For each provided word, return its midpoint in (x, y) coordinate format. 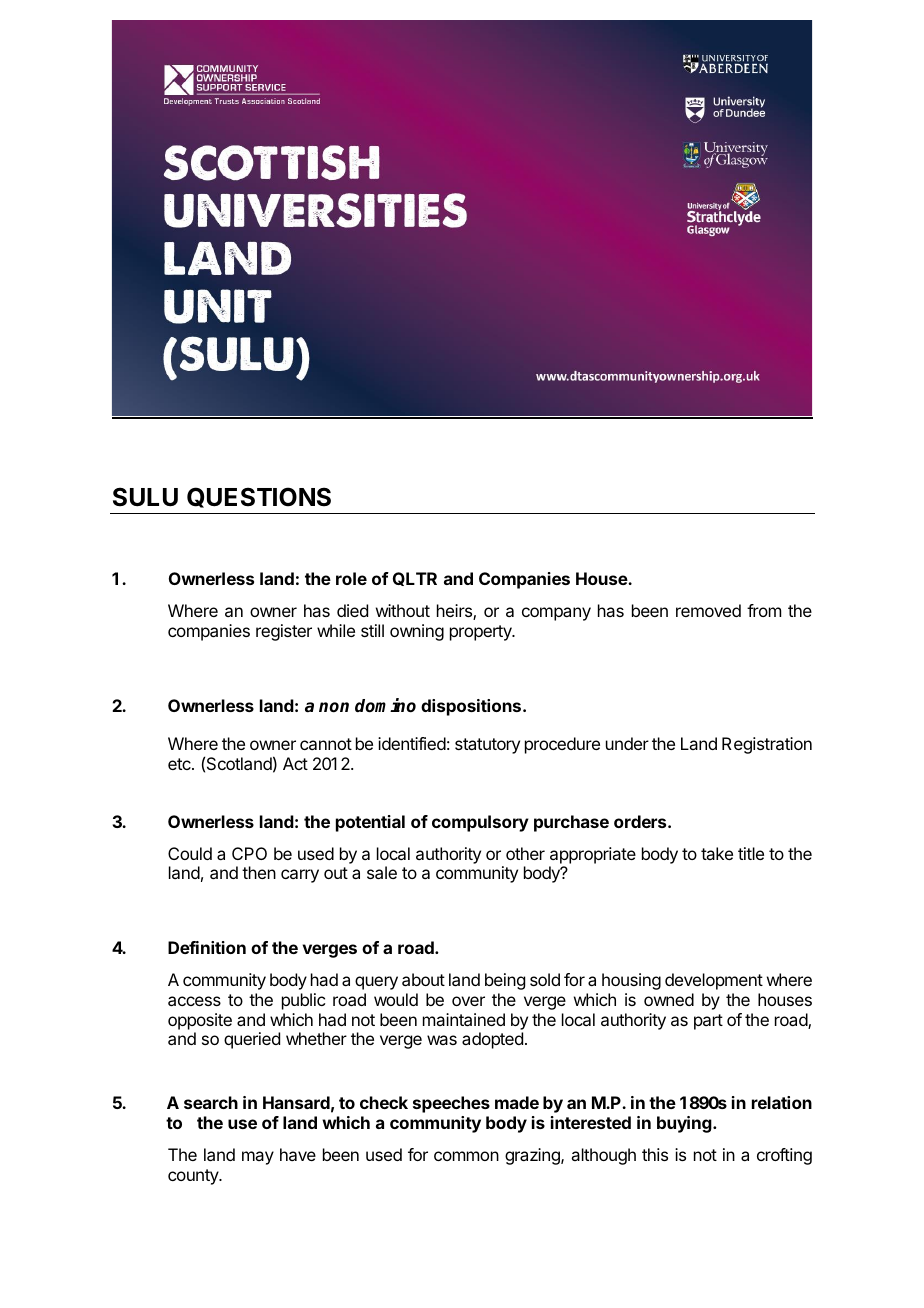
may (258, 1158)
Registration (767, 745)
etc (180, 764)
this (655, 1154)
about (423, 979)
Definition (207, 947)
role (351, 578)
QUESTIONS (259, 497)
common (466, 1156)
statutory (487, 746)
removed (708, 610)
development (714, 981)
